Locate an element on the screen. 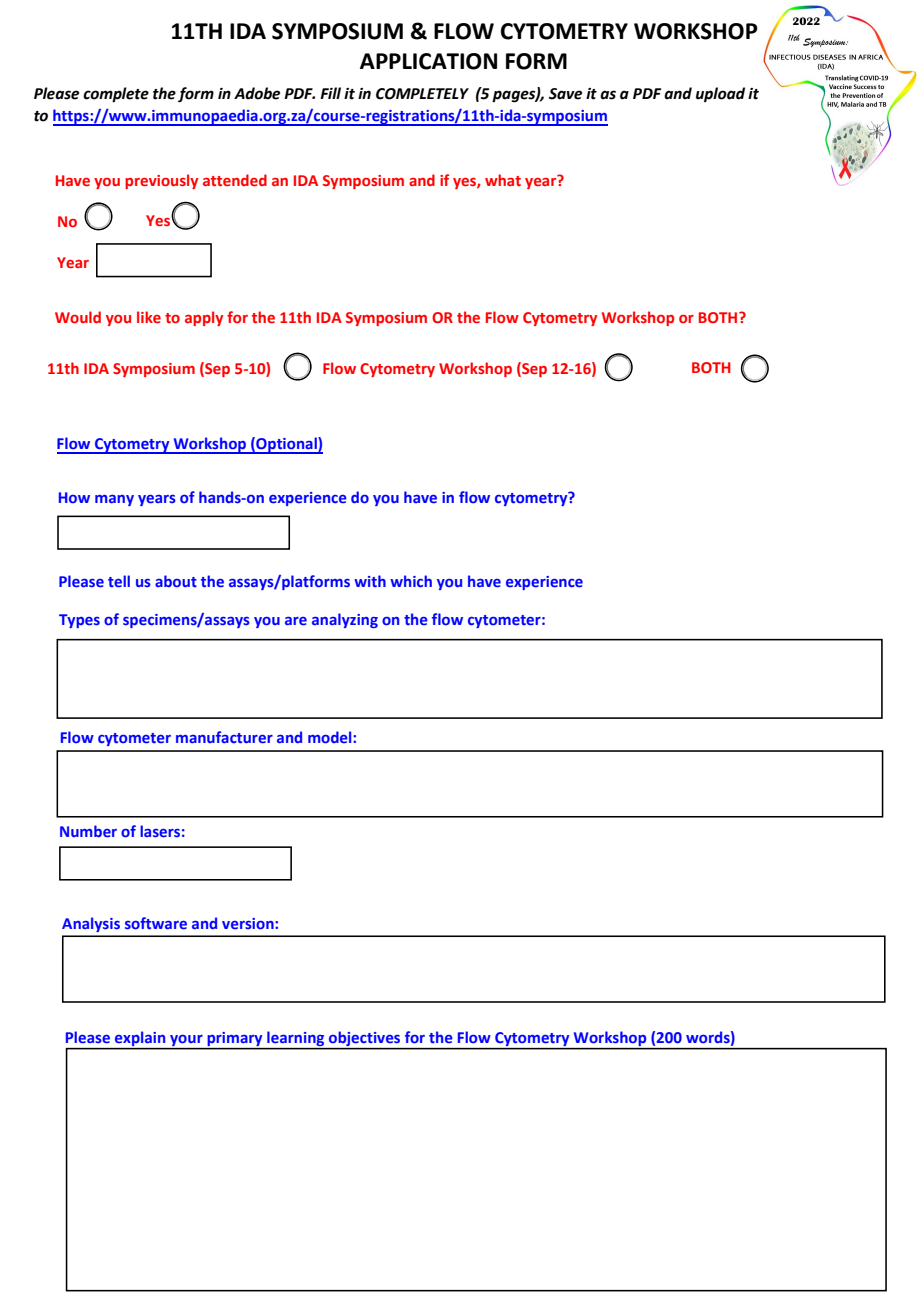 The image size is (924, 1308). Save is located at coordinates (565, 94).
